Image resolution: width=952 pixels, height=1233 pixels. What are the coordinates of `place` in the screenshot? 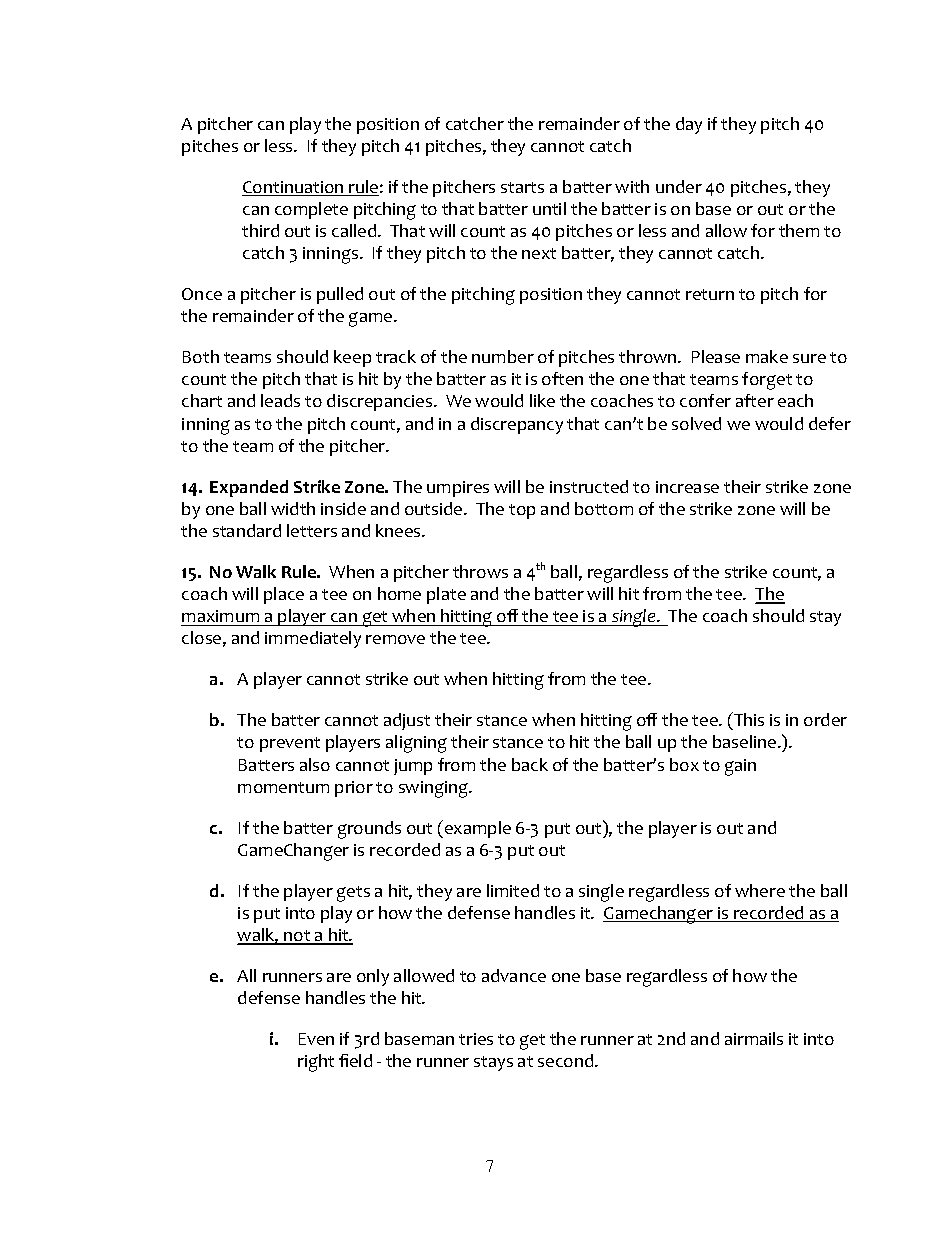 It's located at (284, 595).
